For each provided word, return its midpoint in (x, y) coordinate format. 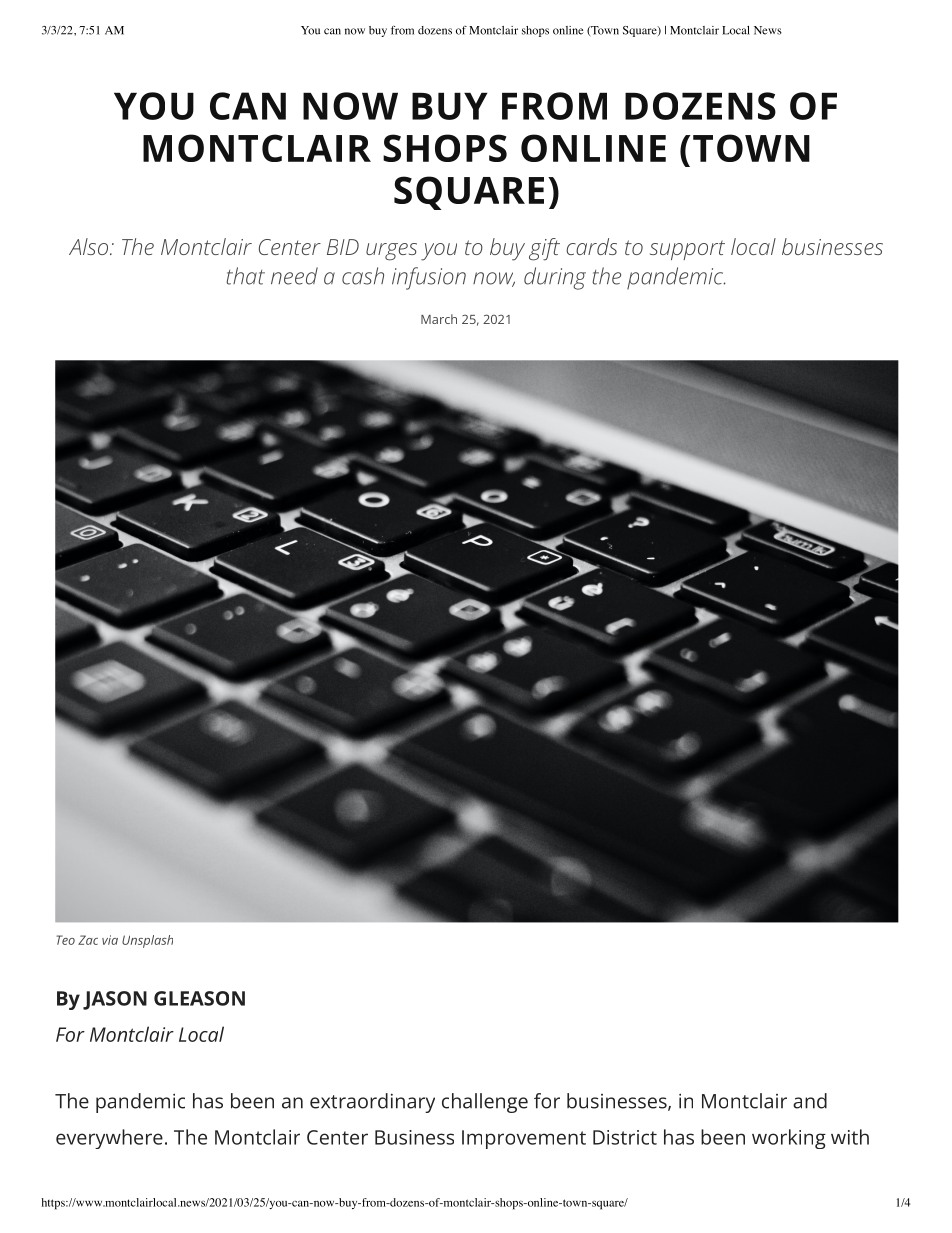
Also (90, 246)
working (789, 1139)
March (439, 319)
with (850, 1137)
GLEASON (199, 998)
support (687, 250)
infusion (429, 278)
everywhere (109, 1139)
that (245, 276)
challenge (485, 1103)
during (555, 278)
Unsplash (147, 941)
